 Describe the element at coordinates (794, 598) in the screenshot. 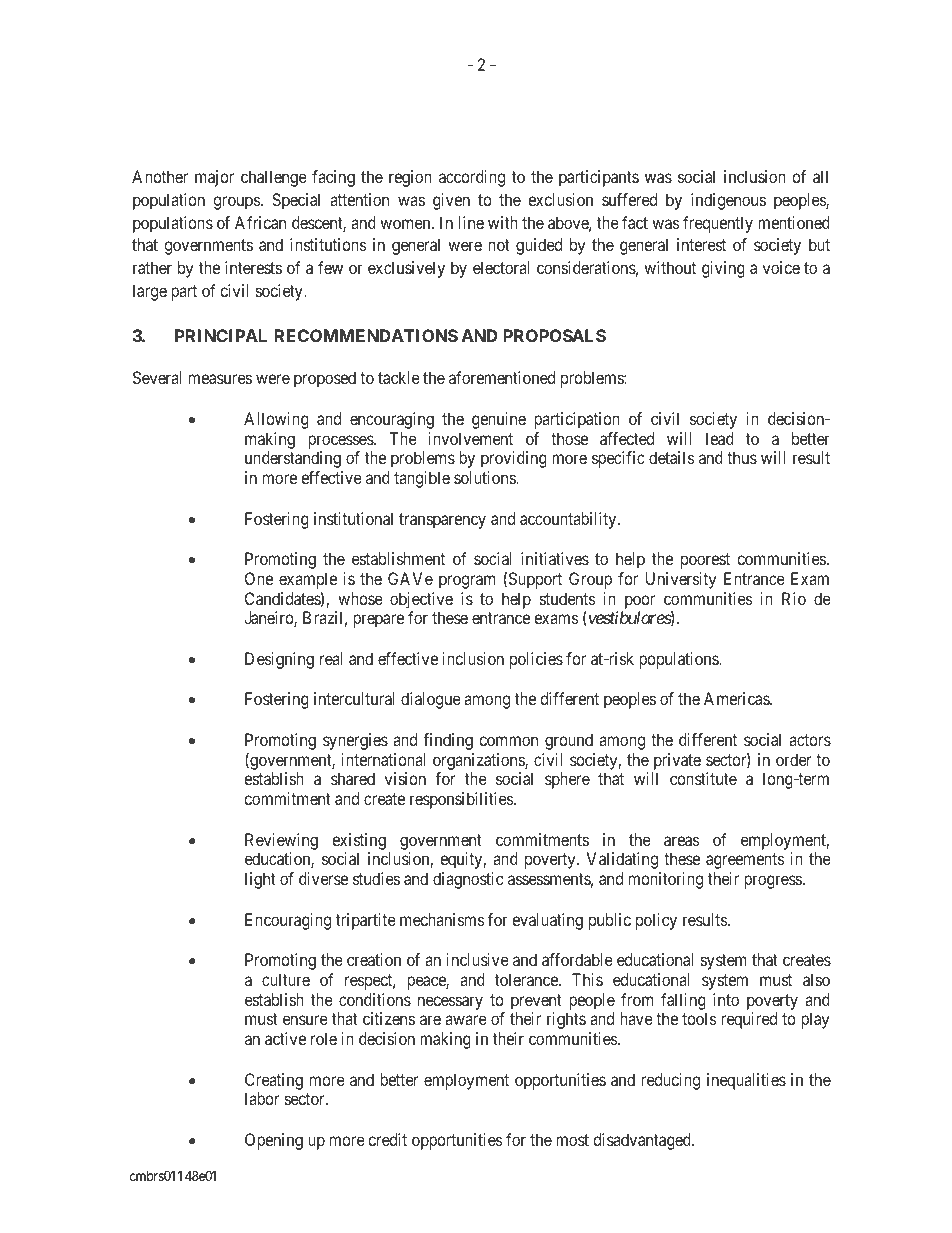

I see `Rio` at that location.
